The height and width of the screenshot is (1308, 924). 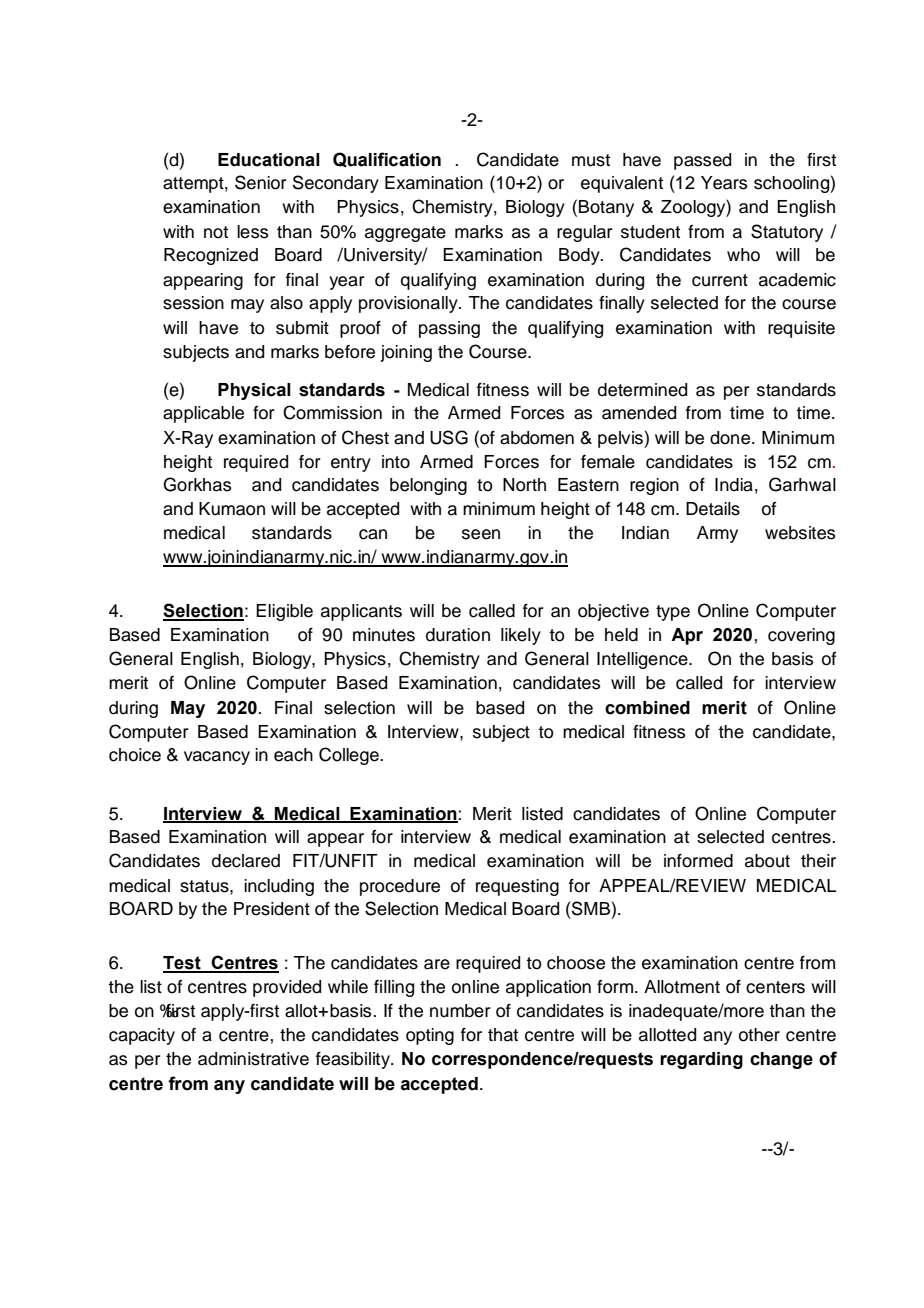 I want to click on administrative, so click(x=253, y=1059).
